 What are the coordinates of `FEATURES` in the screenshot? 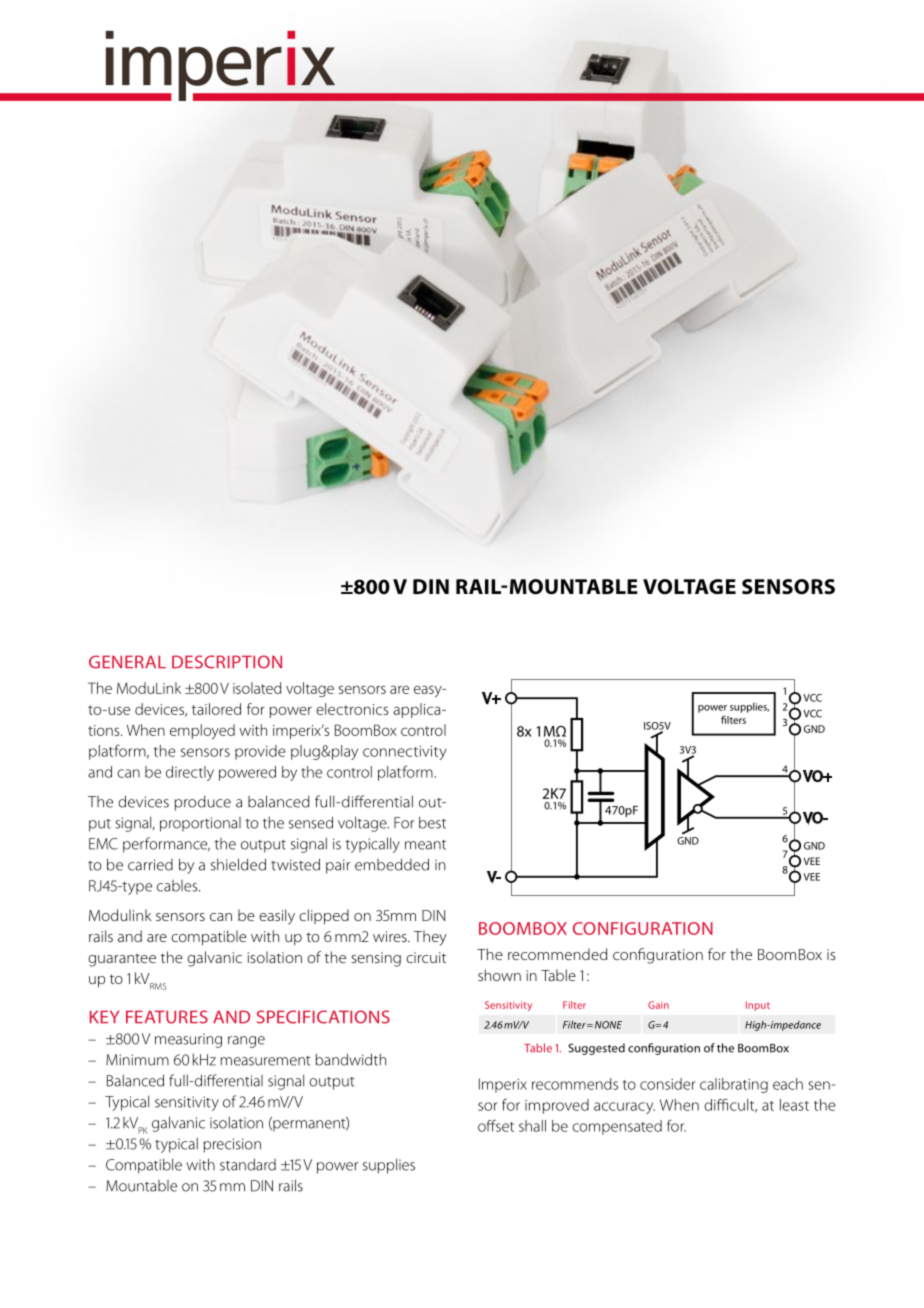 It's located at (167, 1017).
